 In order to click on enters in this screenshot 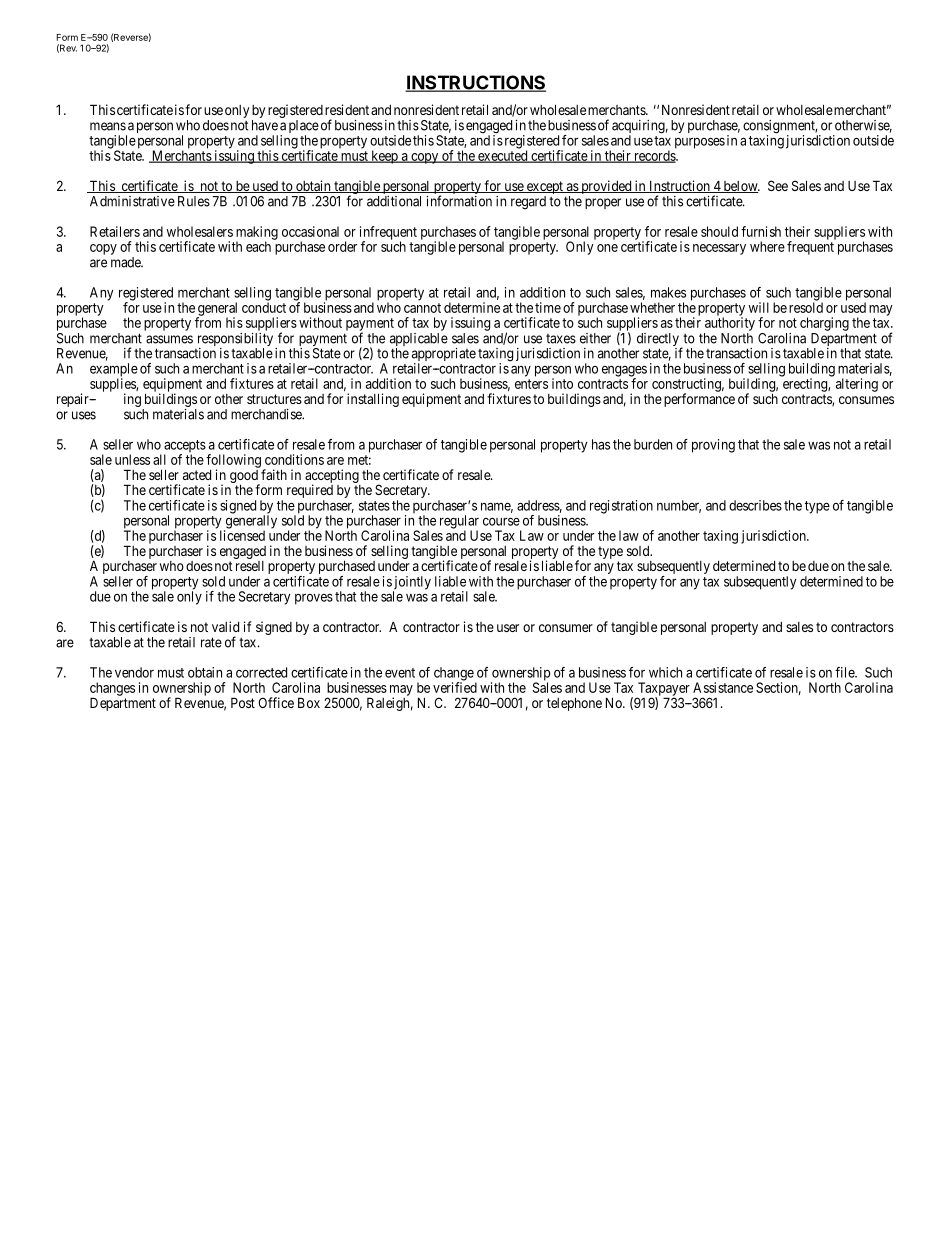, I will do `click(531, 384)`.
